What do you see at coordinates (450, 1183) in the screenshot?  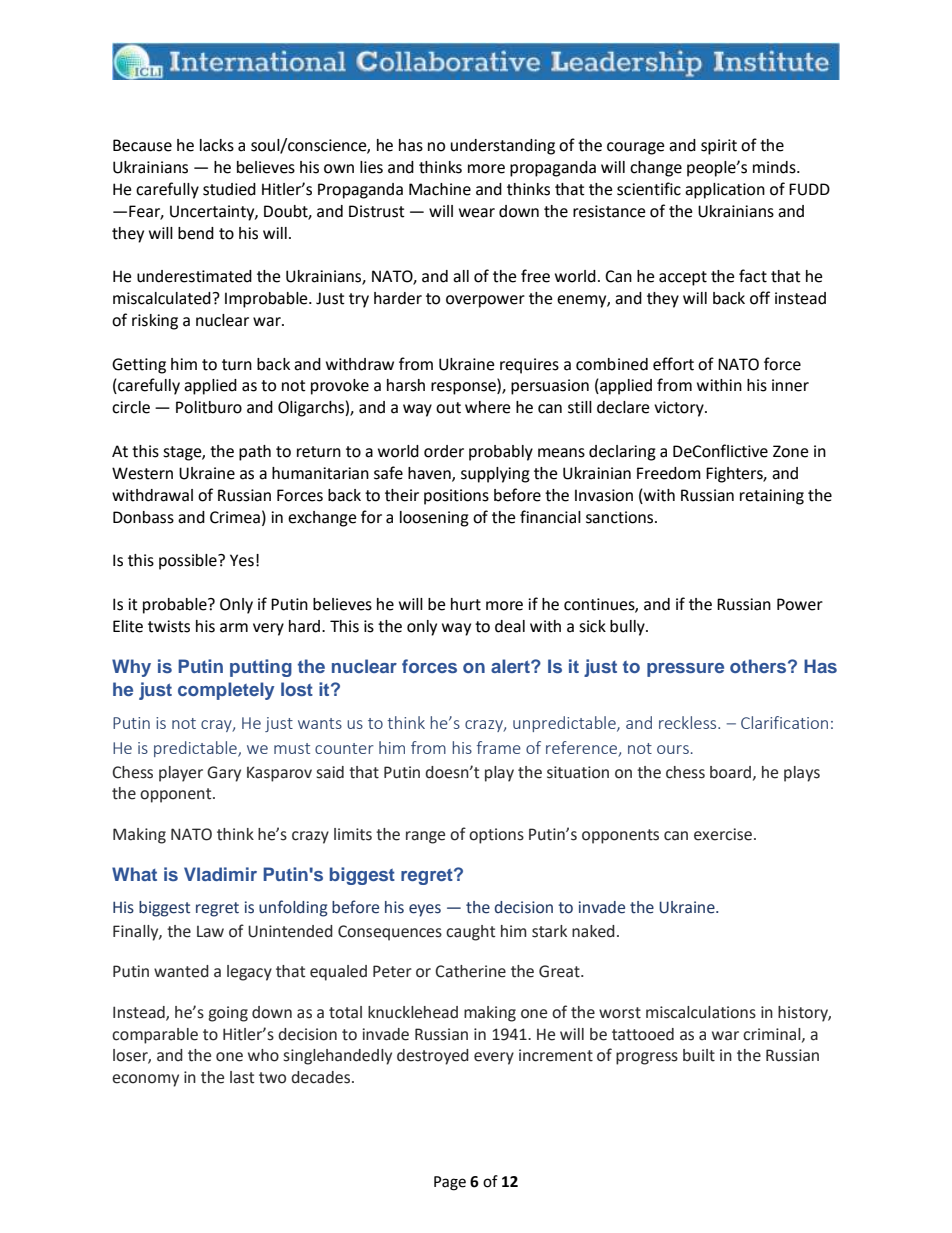 I see `Page` at bounding box center [450, 1183].
